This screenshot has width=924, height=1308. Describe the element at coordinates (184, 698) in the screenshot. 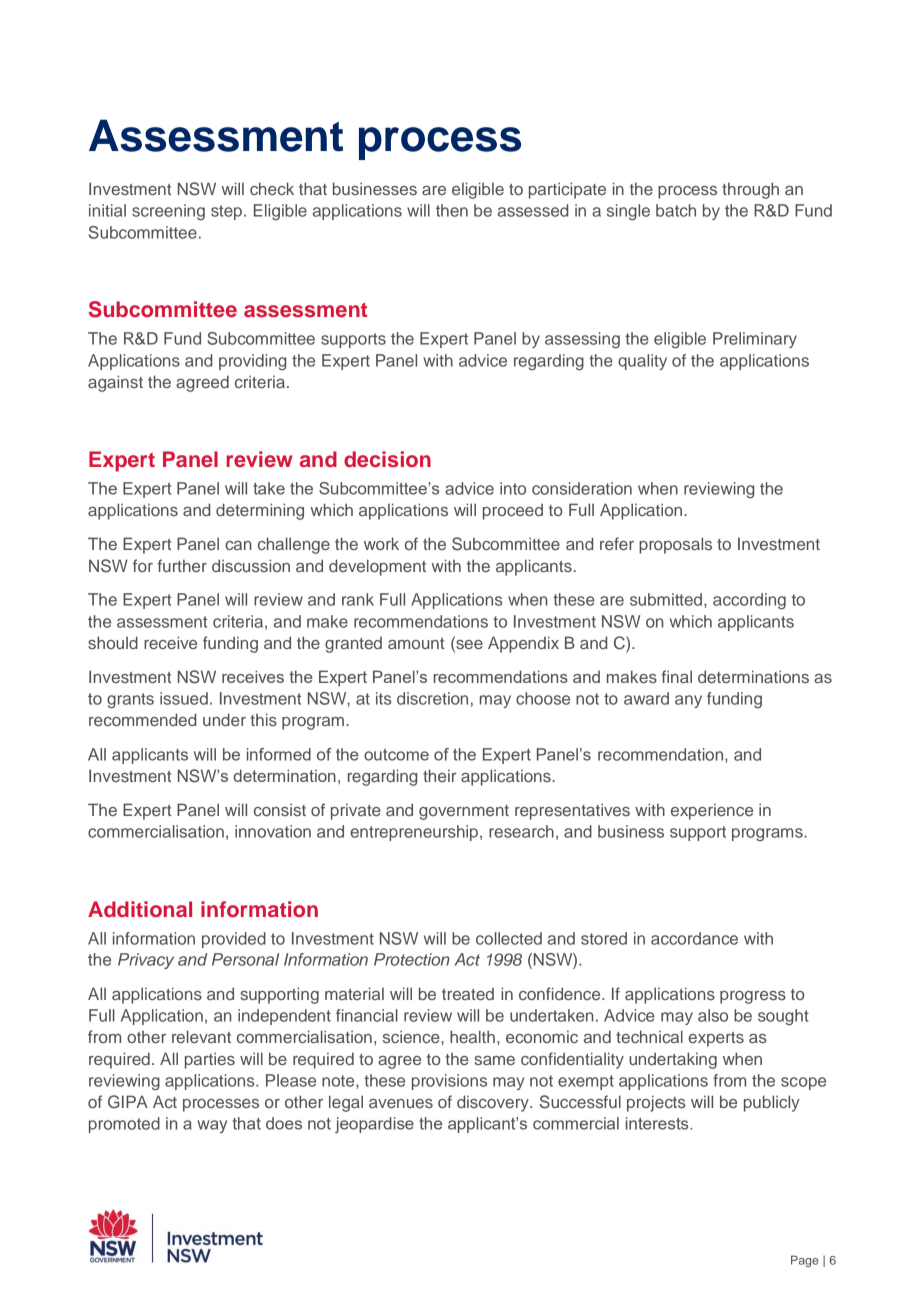

I see `issued` at that location.
